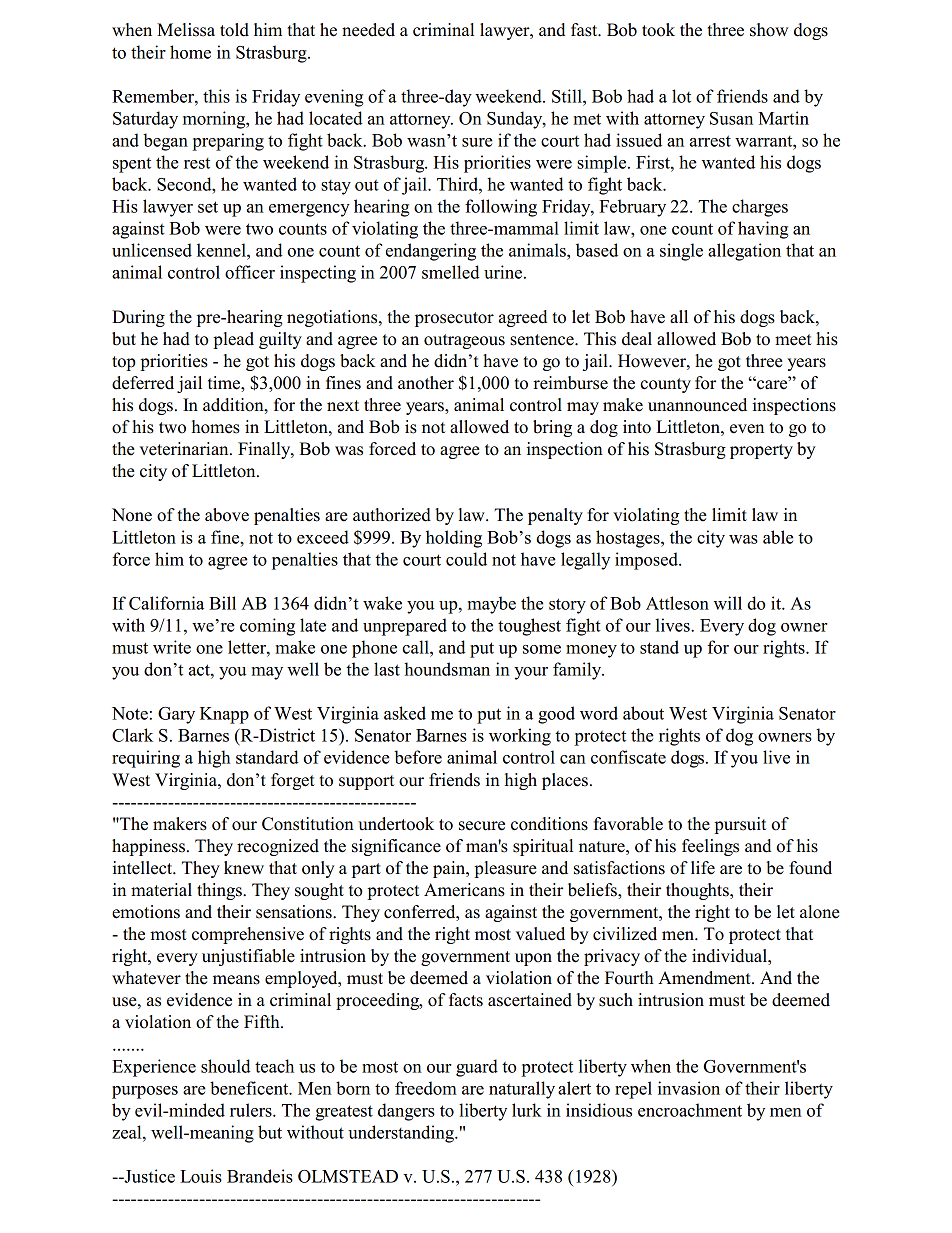 The image size is (952, 1233). Describe the element at coordinates (482, 826) in the screenshot. I see `secure` at that location.
